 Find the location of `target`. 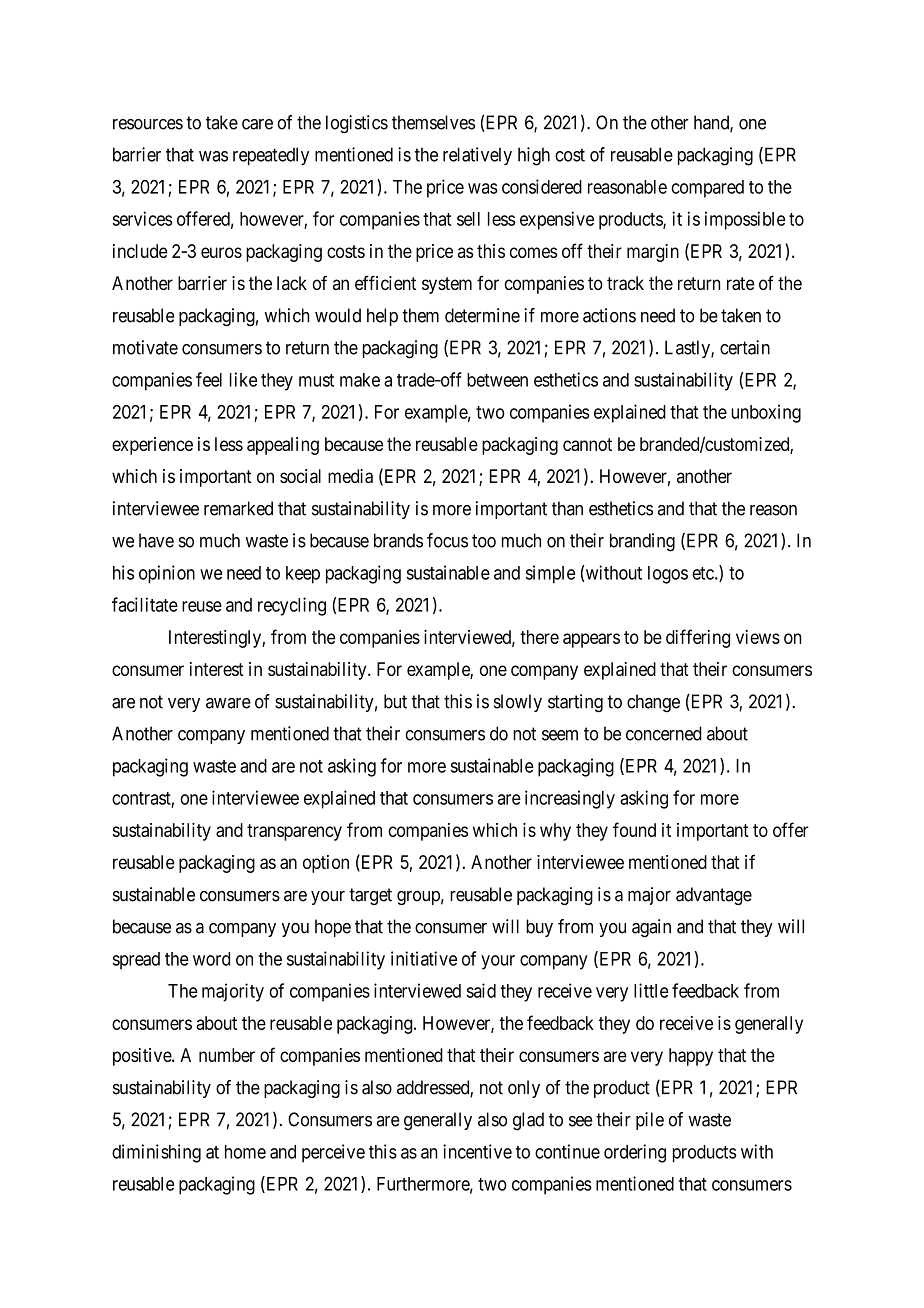

target is located at coordinates (370, 896).
